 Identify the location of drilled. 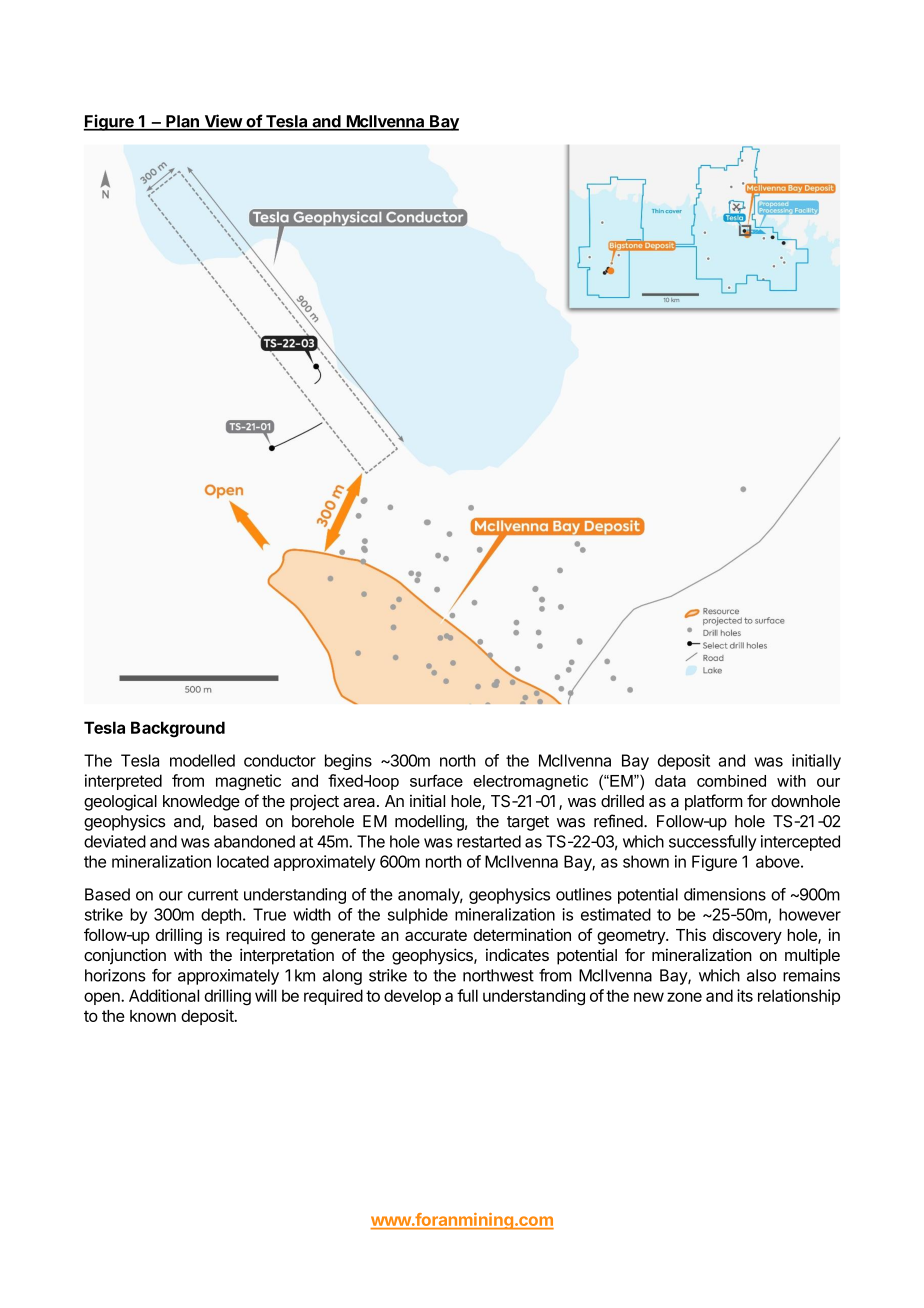
(622, 800).
